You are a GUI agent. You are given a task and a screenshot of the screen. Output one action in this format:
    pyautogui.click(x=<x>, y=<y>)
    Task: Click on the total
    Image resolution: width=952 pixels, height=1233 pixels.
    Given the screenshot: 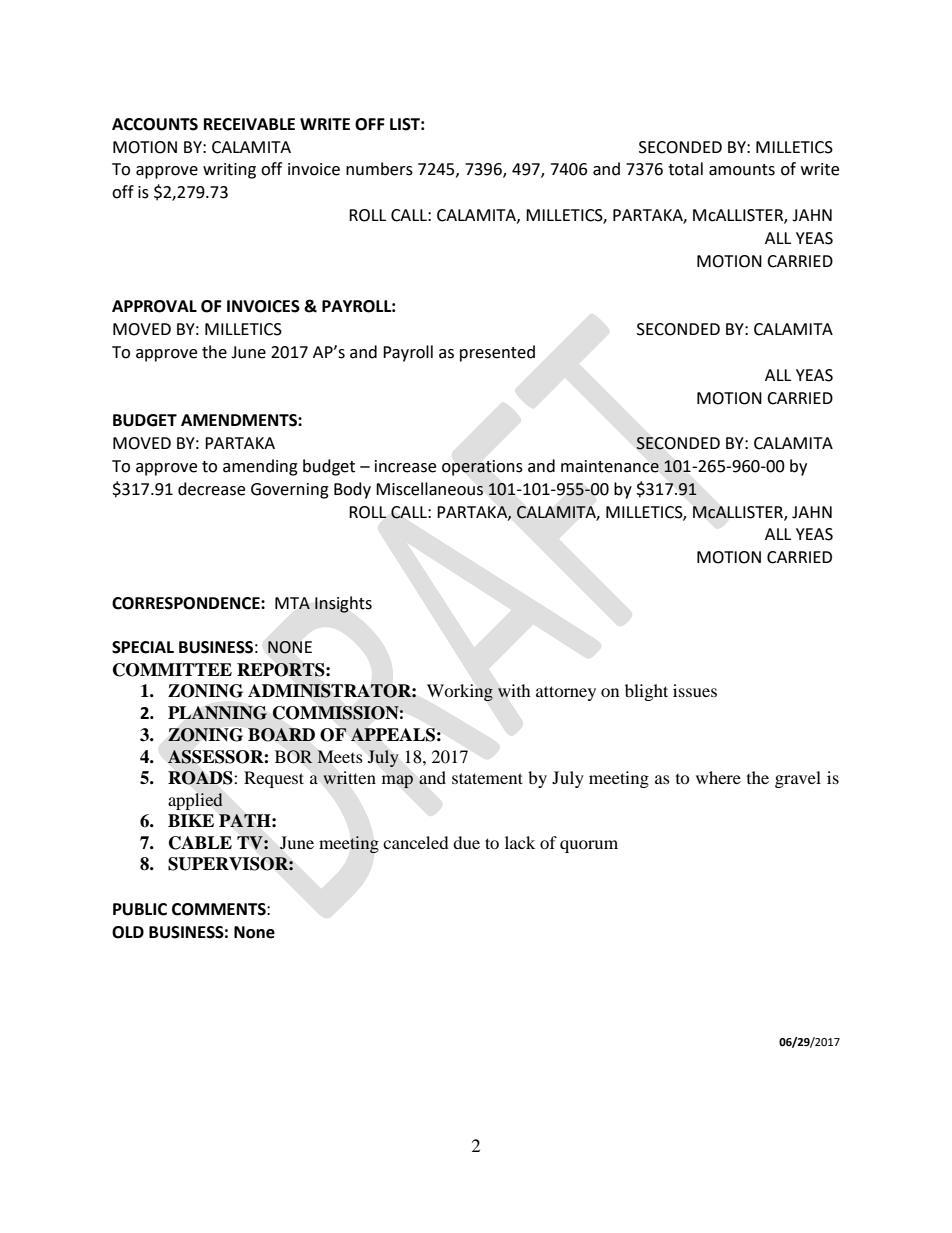 What is the action you would take?
    pyautogui.click(x=685, y=169)
